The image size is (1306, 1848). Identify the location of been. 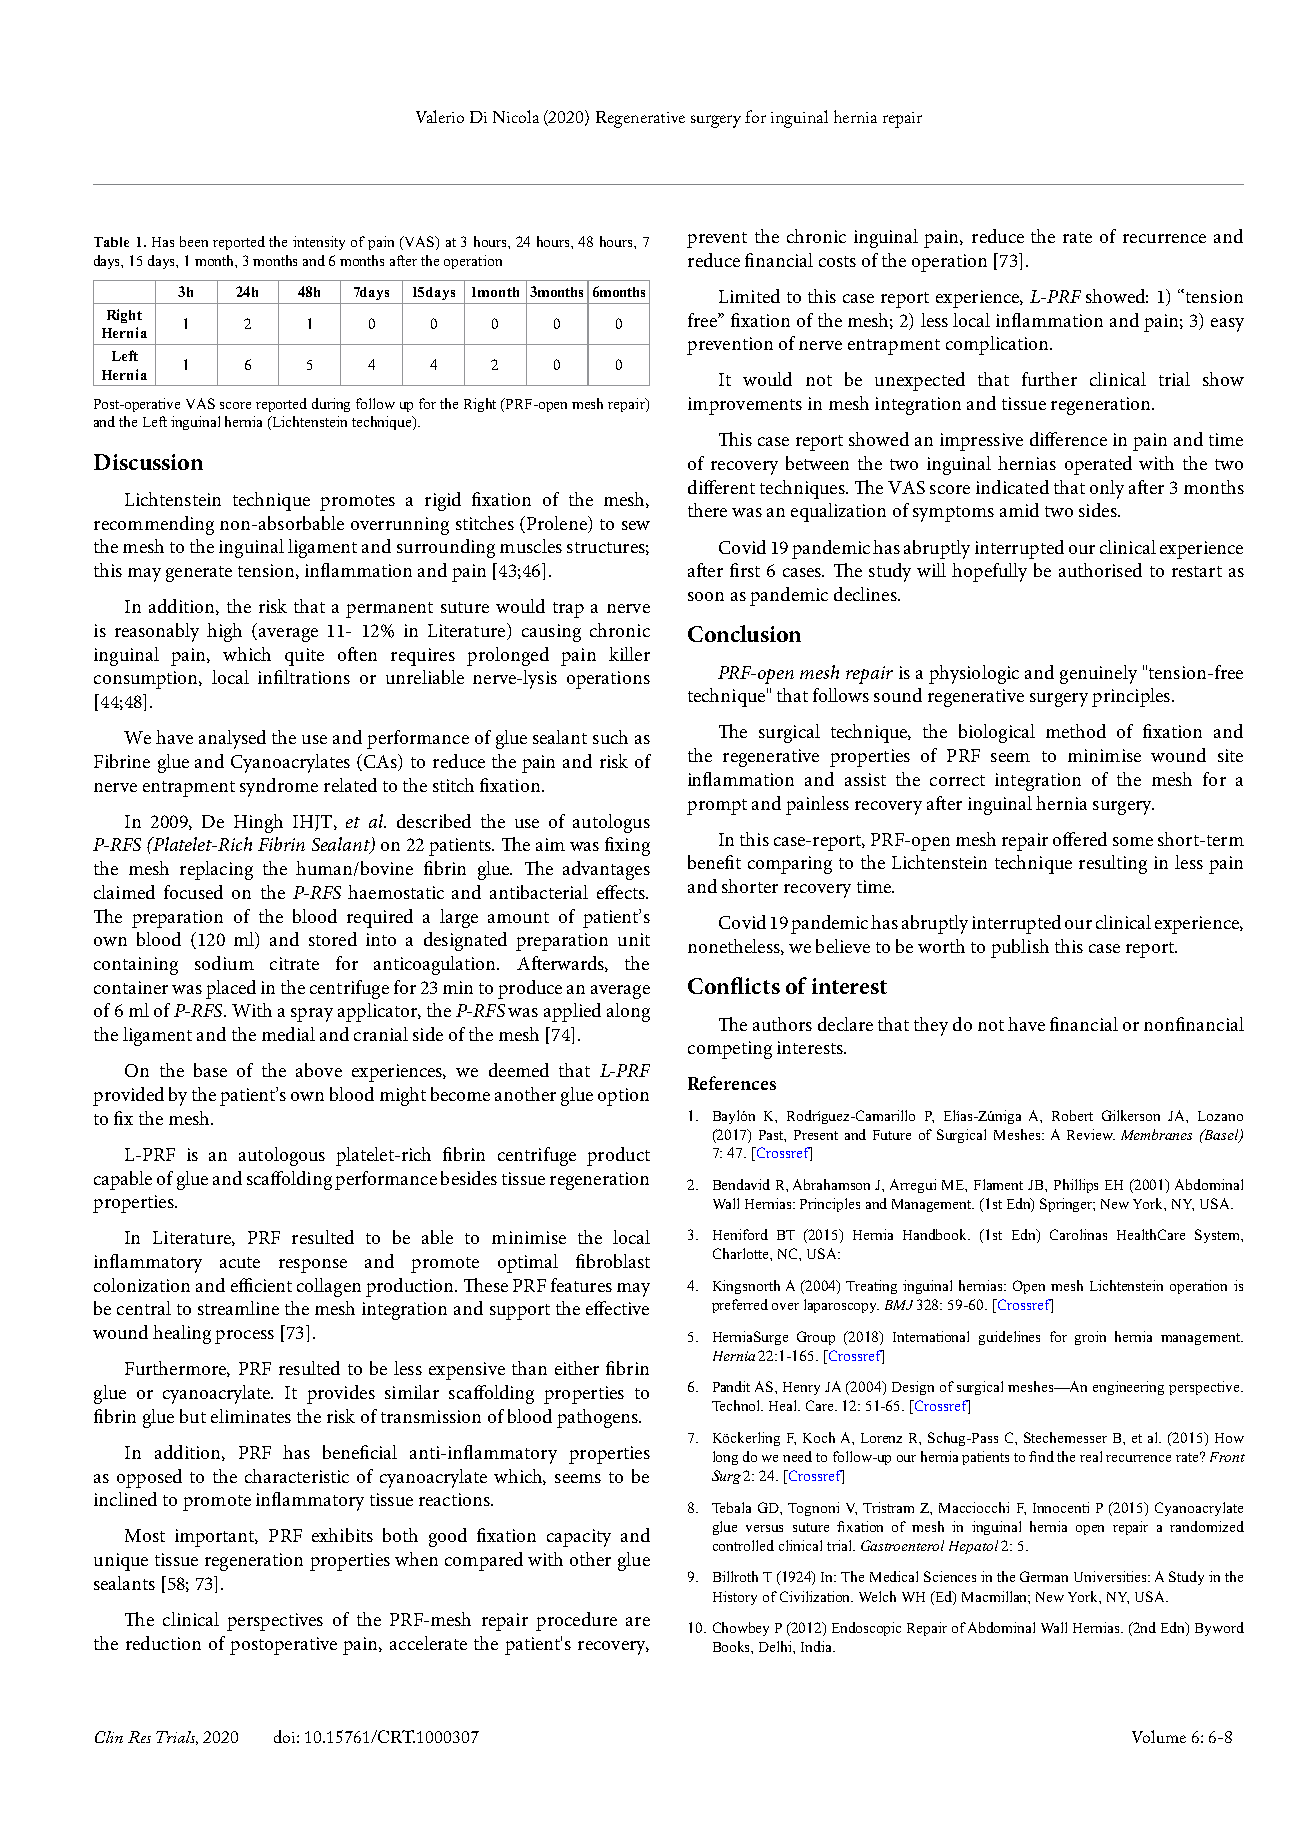
(194, 241).
